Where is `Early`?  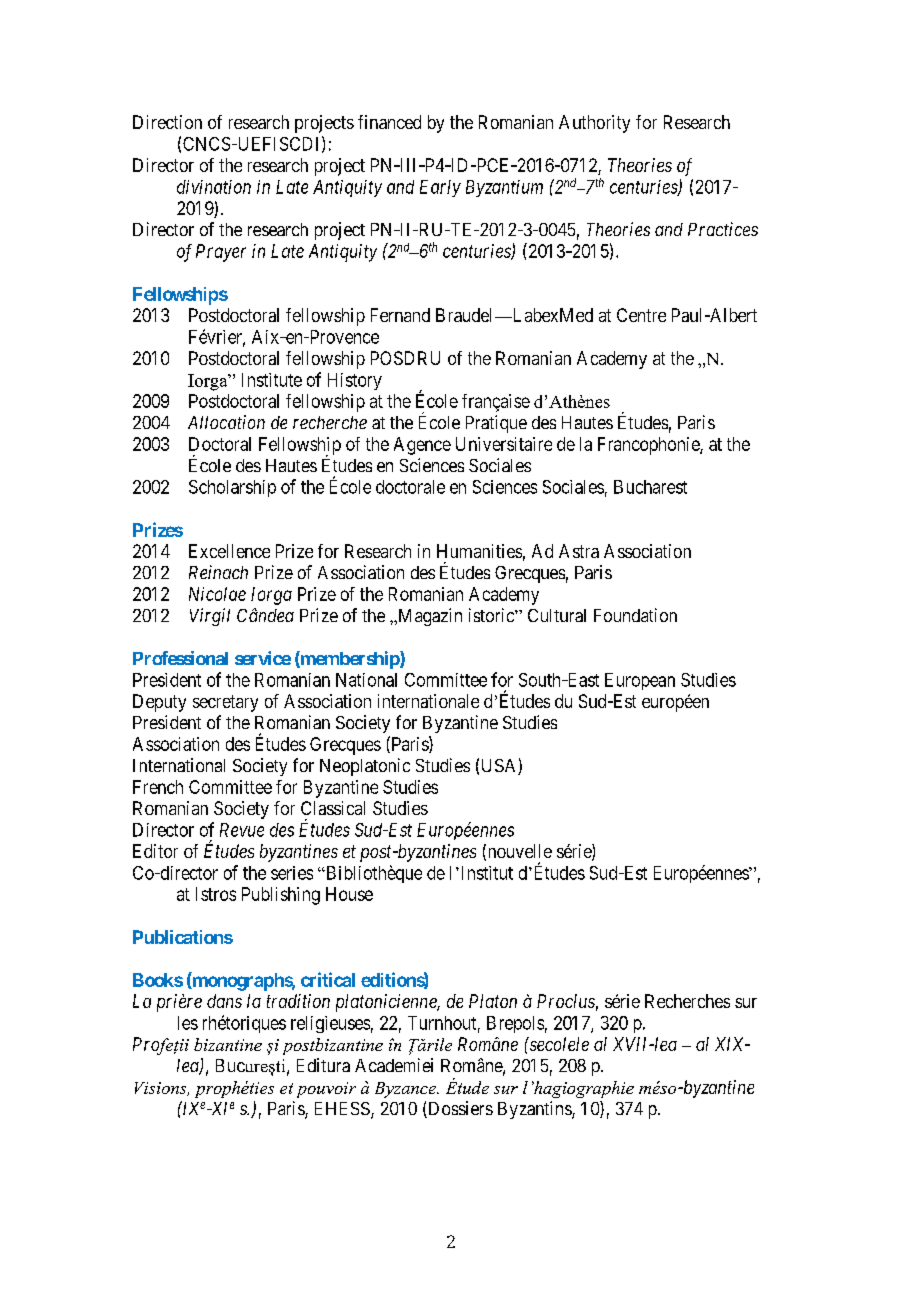 Early is located at coordinates (440, 188).
